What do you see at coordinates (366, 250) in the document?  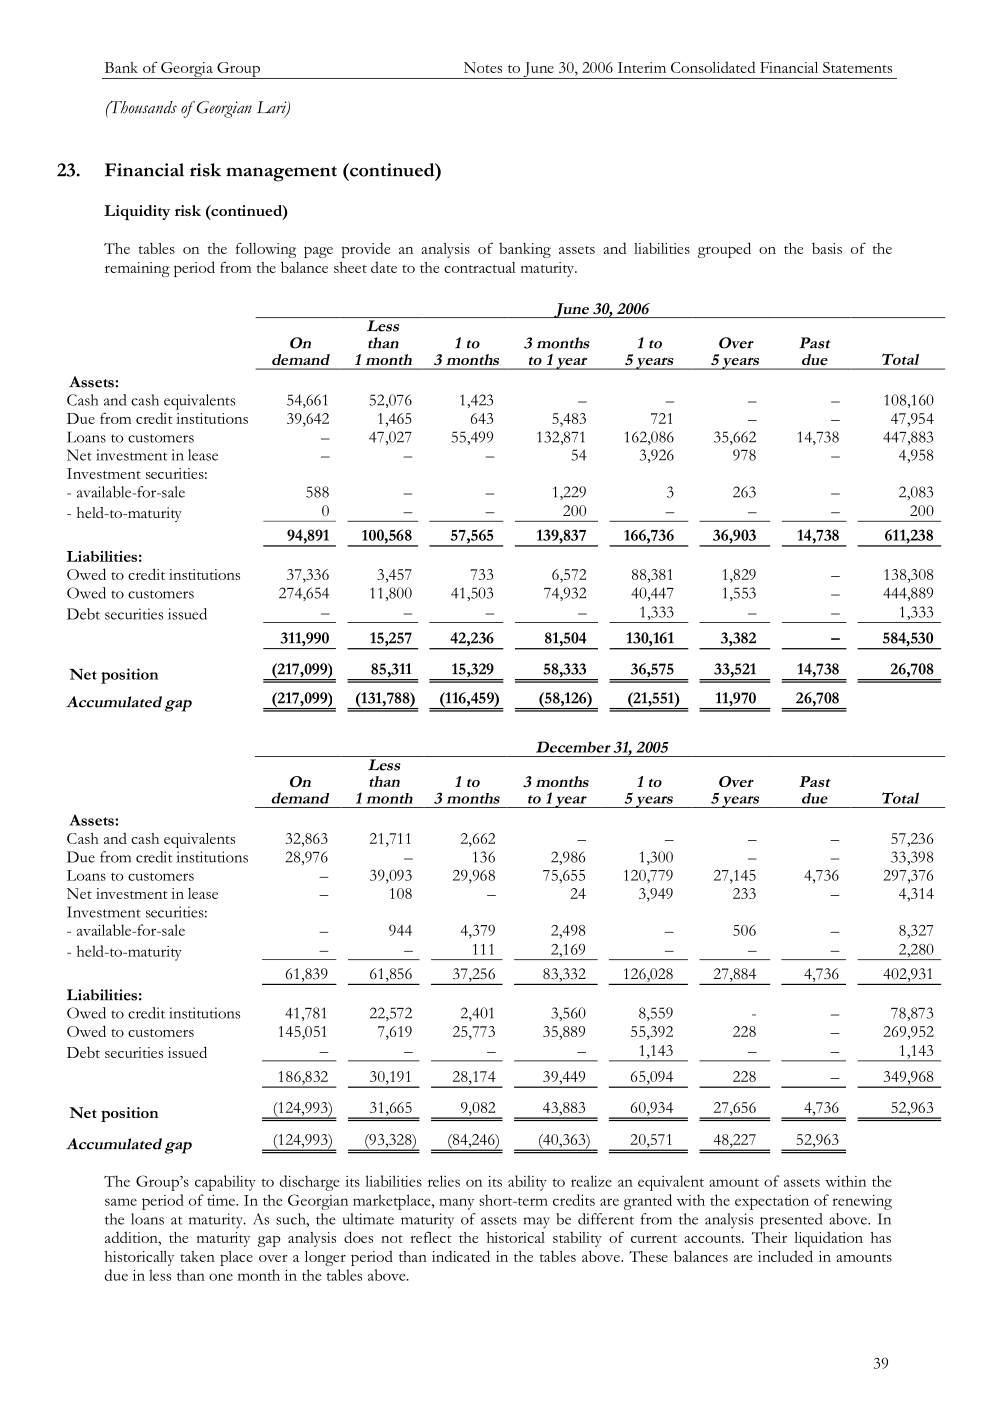 I see `provide` at bounding box center [366, 250].
